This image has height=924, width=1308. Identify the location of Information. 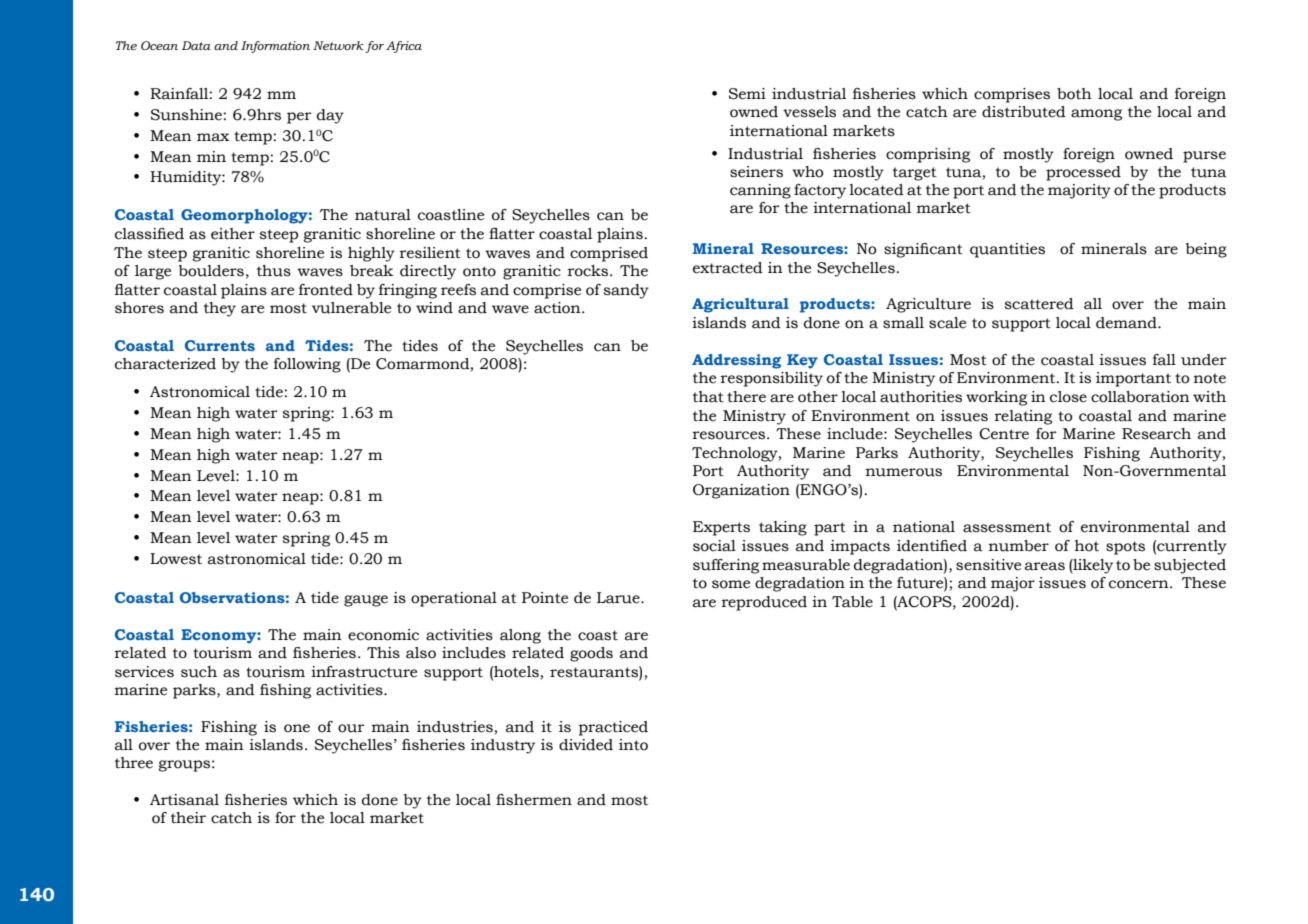
(275, 47).
